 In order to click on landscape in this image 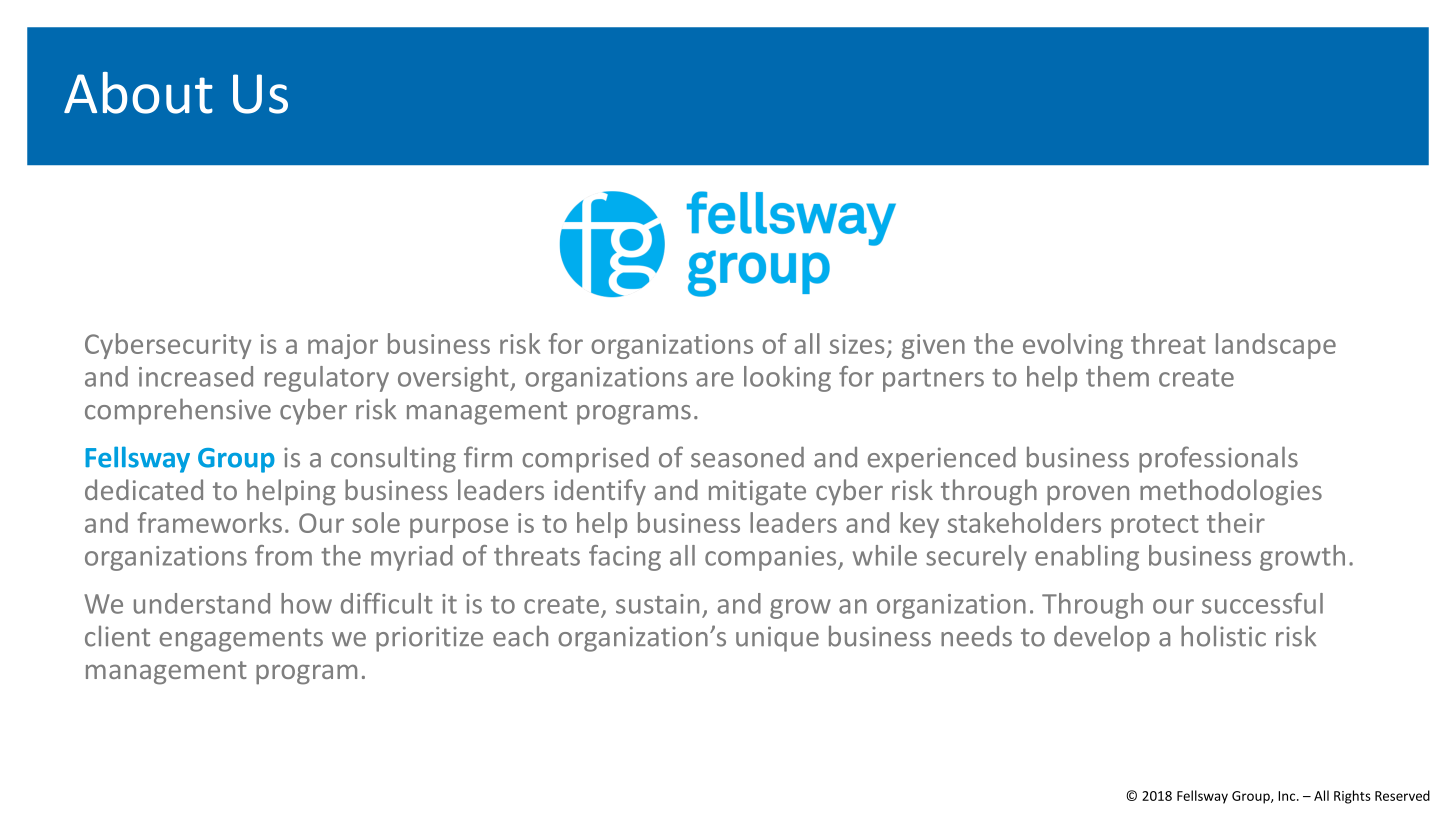, I will do `click(1276, 346)`.
